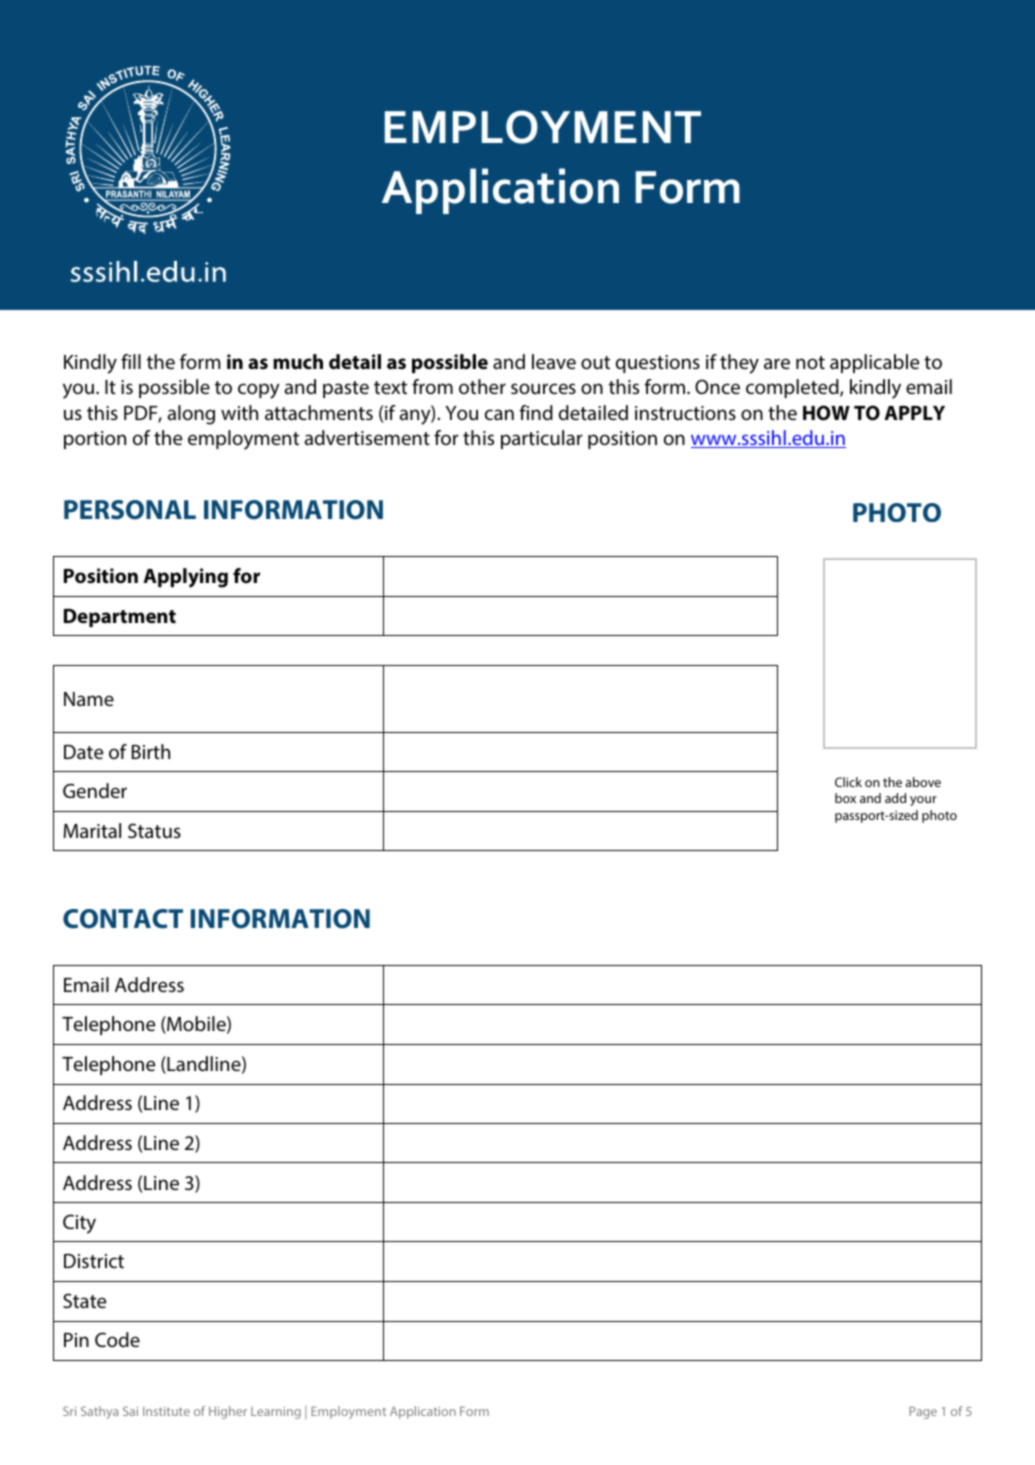  Describe the element at coordinates (276, 1413) in the screenshot. I see `Learning` at that location.
